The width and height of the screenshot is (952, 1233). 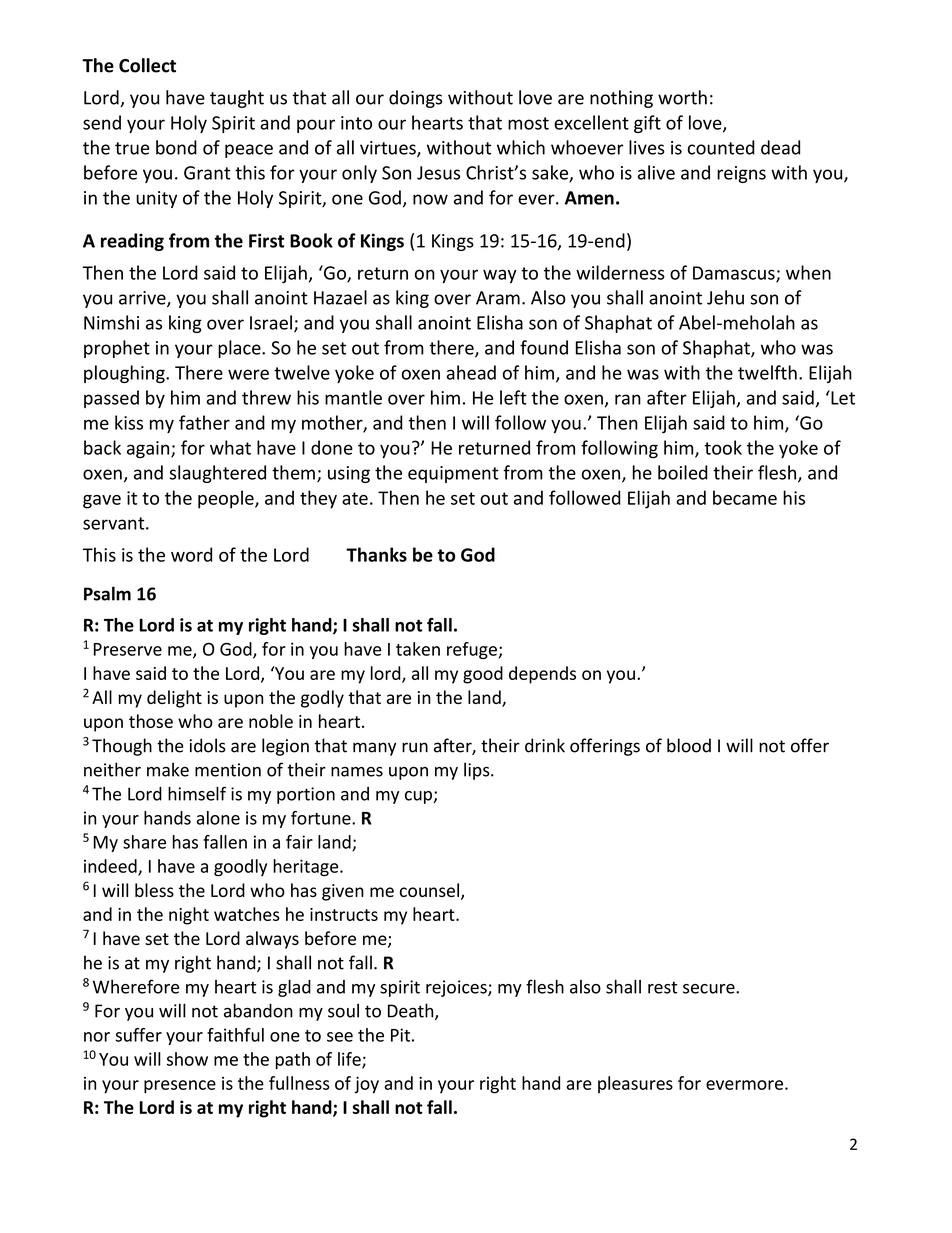 What do you see at coordinates (217, 474) in the screenshot?
I see `slaughtered` at bounding box center [217, 474].
